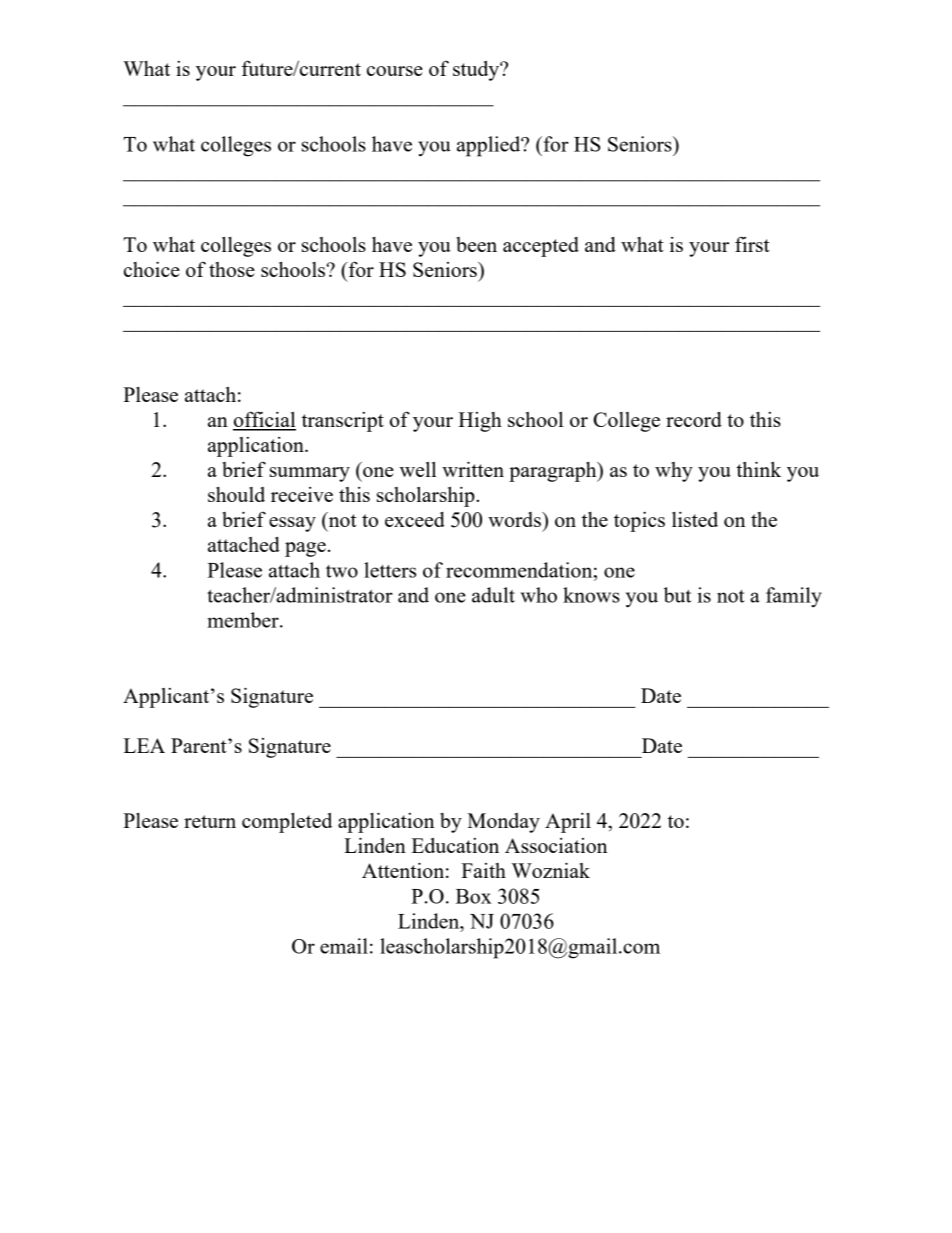  Describe the element at coordinates (476, 244) in the screenshot. I see `been` at that location.
